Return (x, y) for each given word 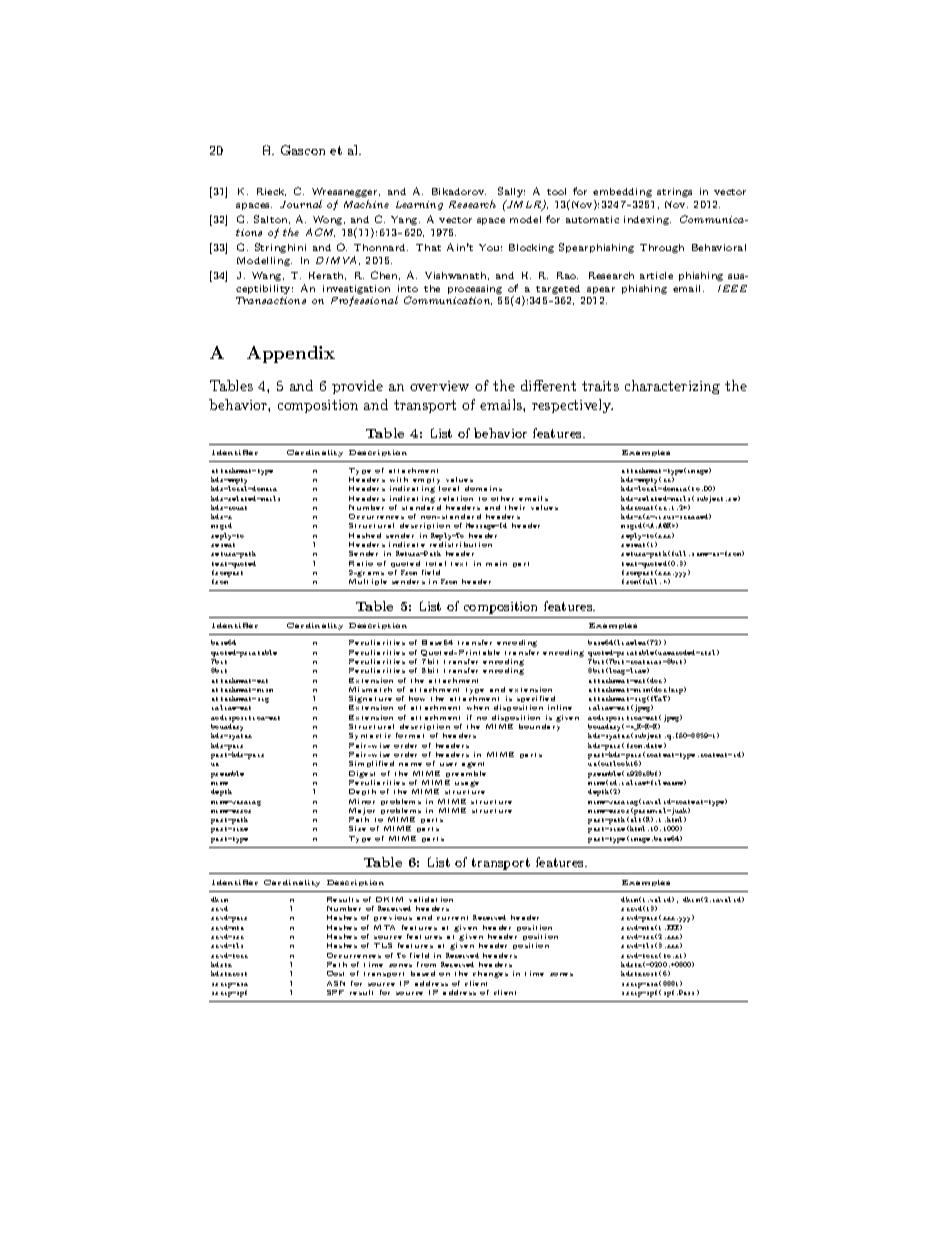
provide (357, 387)
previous (393, 918)
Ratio (361, 563)
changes (490, 974)
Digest (362, 774)
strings (674, 192)
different (548, 385)
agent (473, 765)
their (515, 507)
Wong (329, 220)
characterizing (672, 387)
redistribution (461, 544)
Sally (511, 194)
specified (537, 701)
